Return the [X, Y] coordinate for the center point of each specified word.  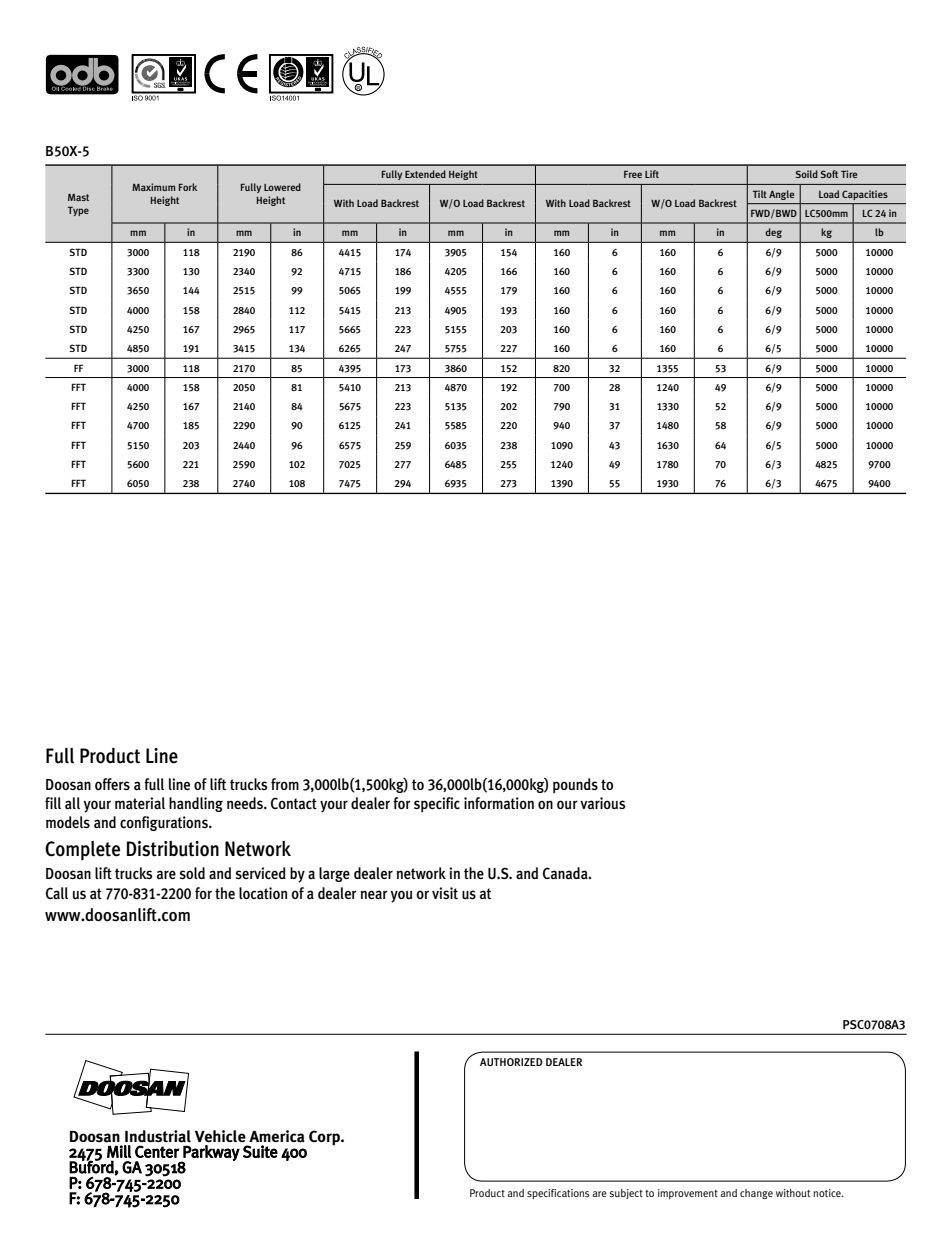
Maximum [153, 187]
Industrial [158, 1136]
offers [112, 784]
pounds [575, 786]
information [499, 803]
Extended [425, 174]
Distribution [173, 849]
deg [774, 233]
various [602, 803]
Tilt [760, 194]
